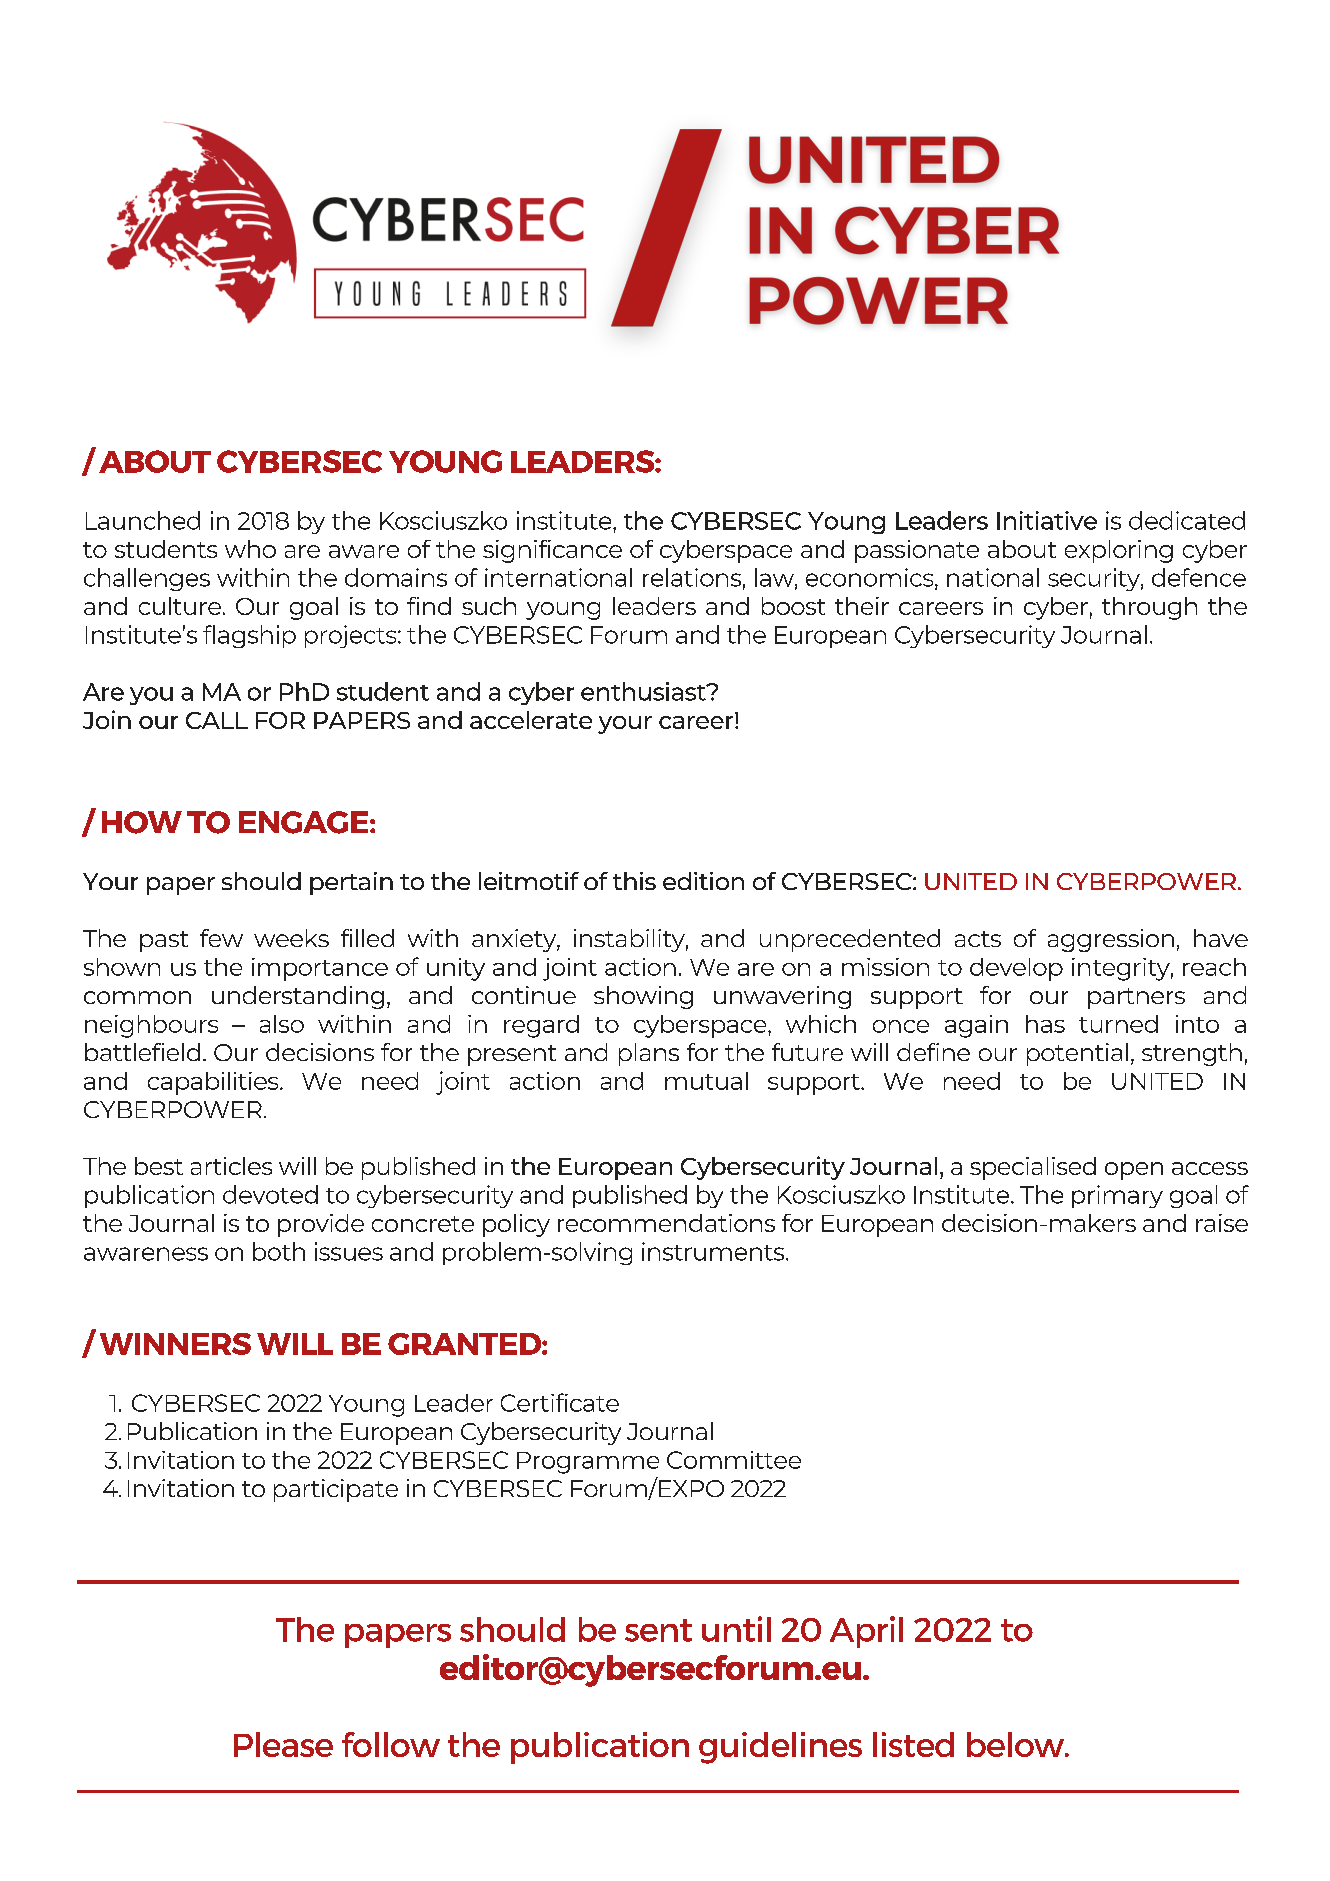 This screenshot has width=1330, height=1881. I want to click on exploring, so click(1119, 551).
